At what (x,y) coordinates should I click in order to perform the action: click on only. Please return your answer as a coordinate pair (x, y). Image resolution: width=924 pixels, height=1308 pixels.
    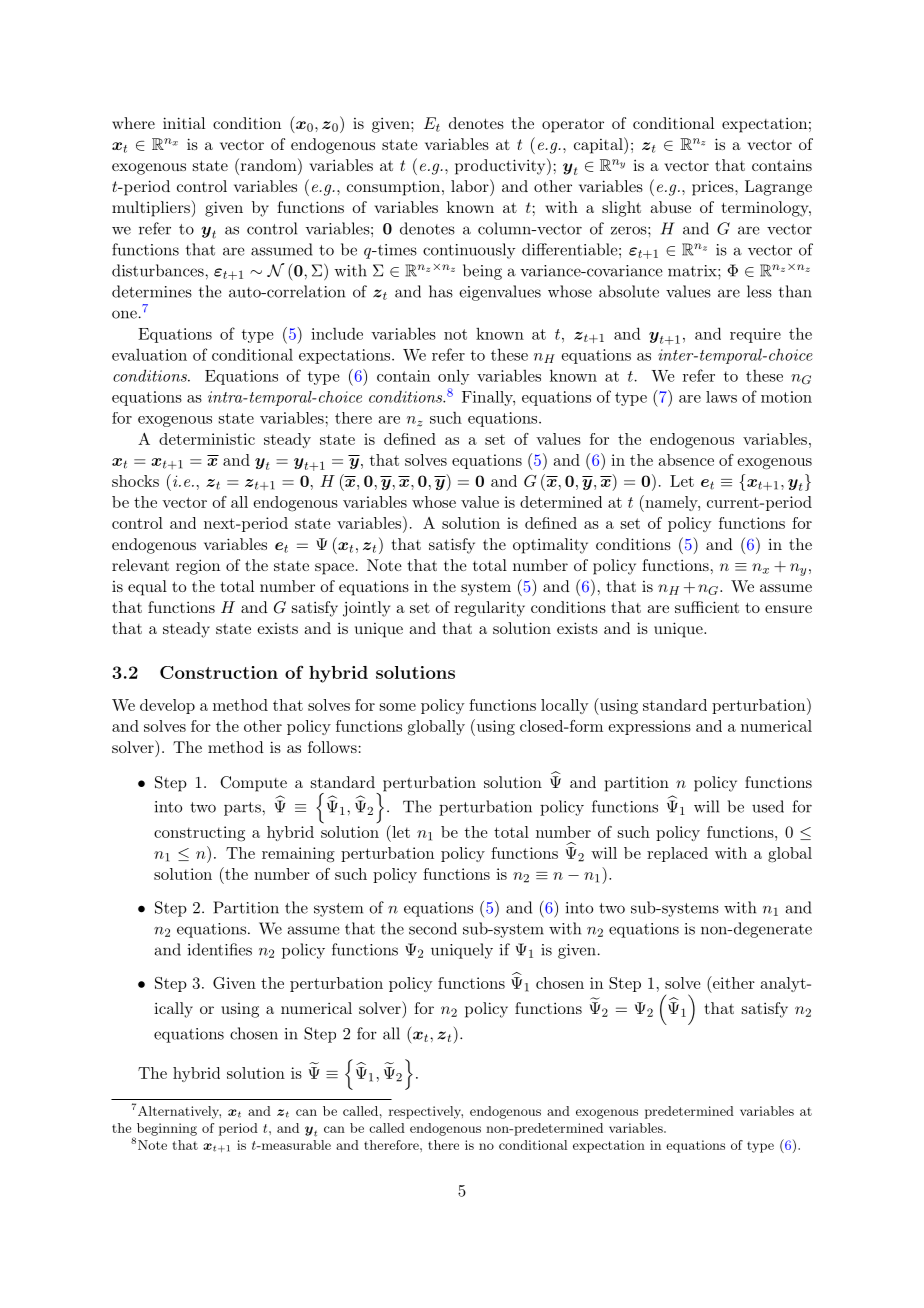
    Looking at the image, I should click on (454, 377).
